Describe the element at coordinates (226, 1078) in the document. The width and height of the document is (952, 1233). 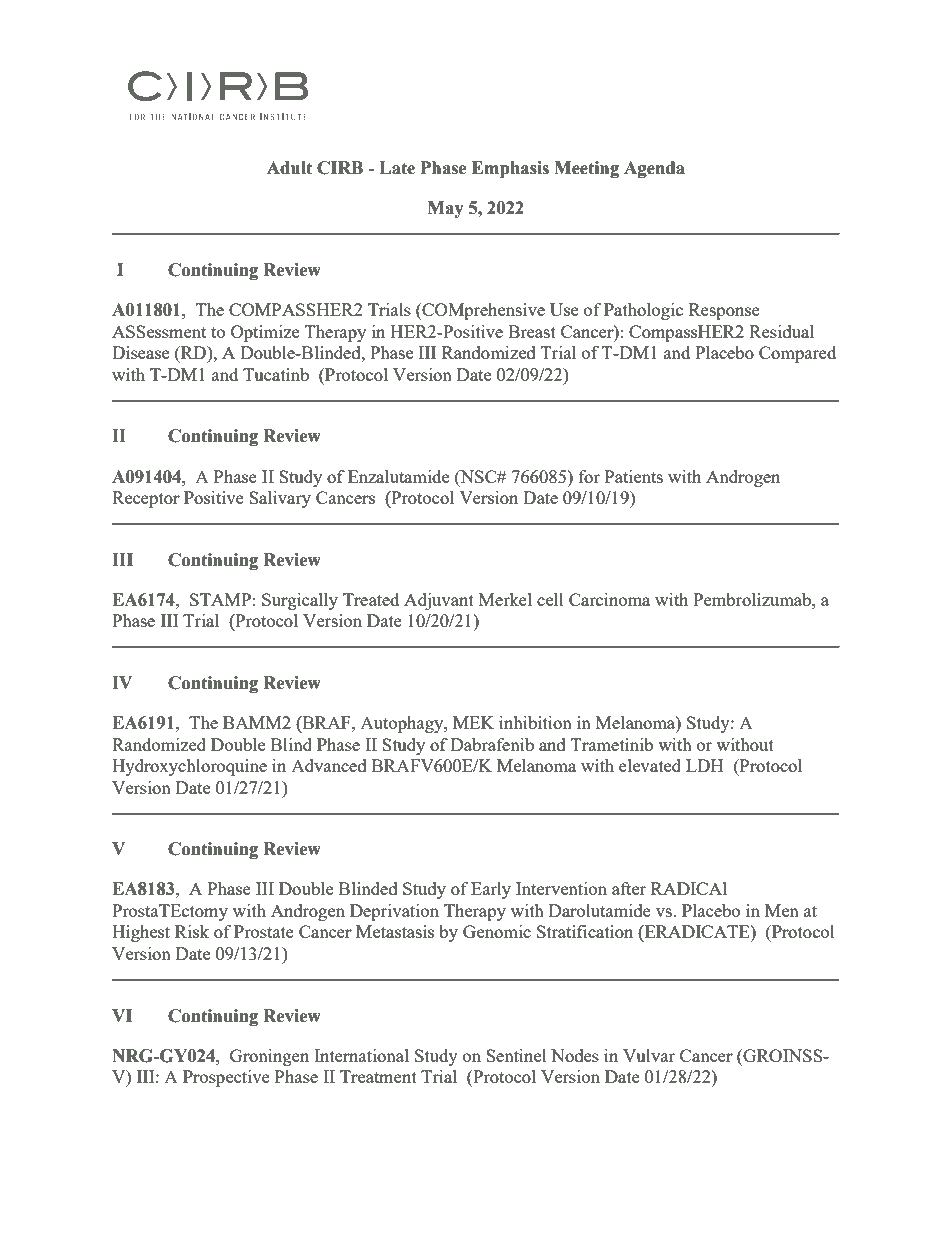
I see `Prospective` at that location.
